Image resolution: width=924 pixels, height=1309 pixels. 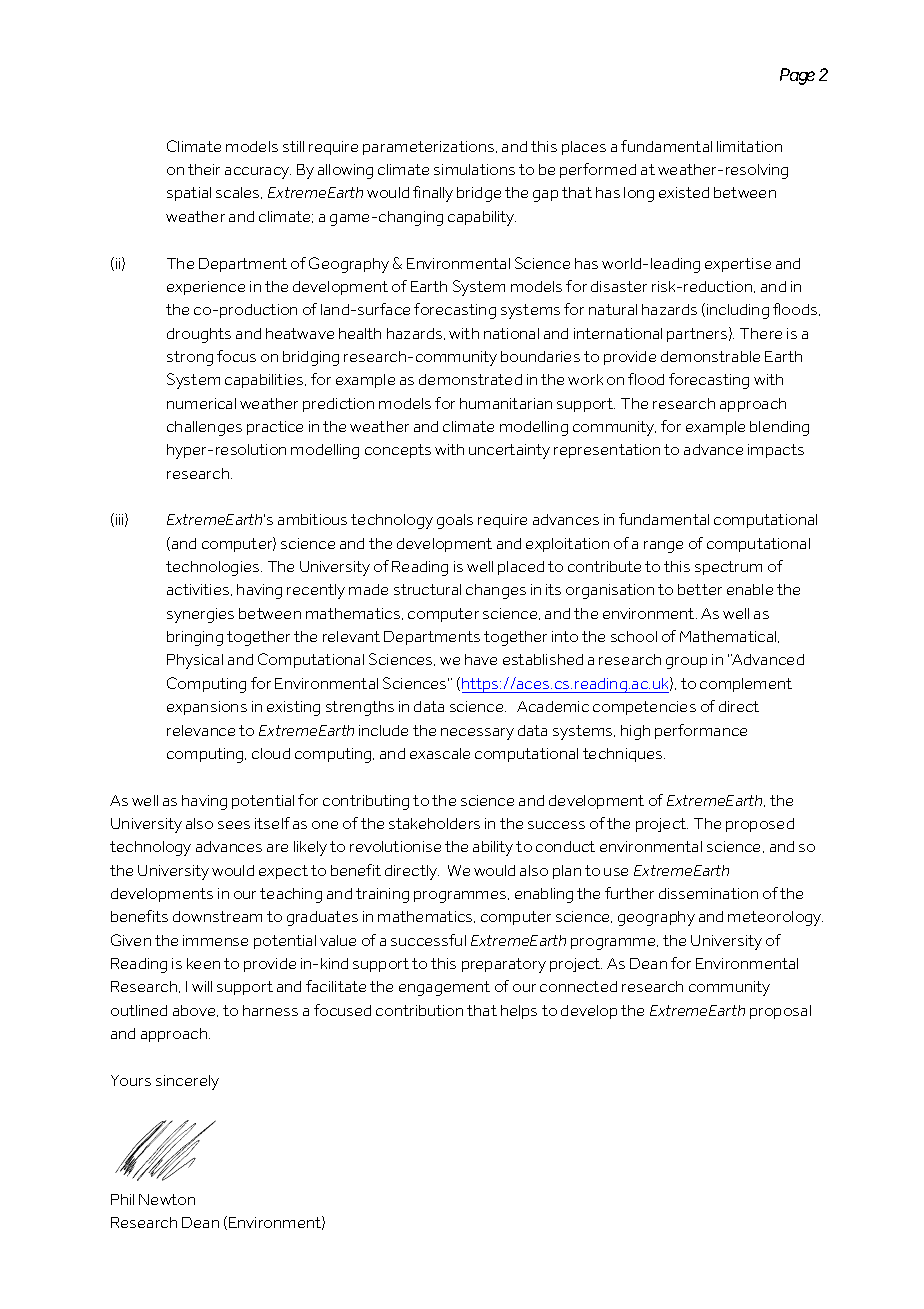 What do you see at coordinates (190, 358) in the document?
I see `strong` at bounding box center [190, 358].
